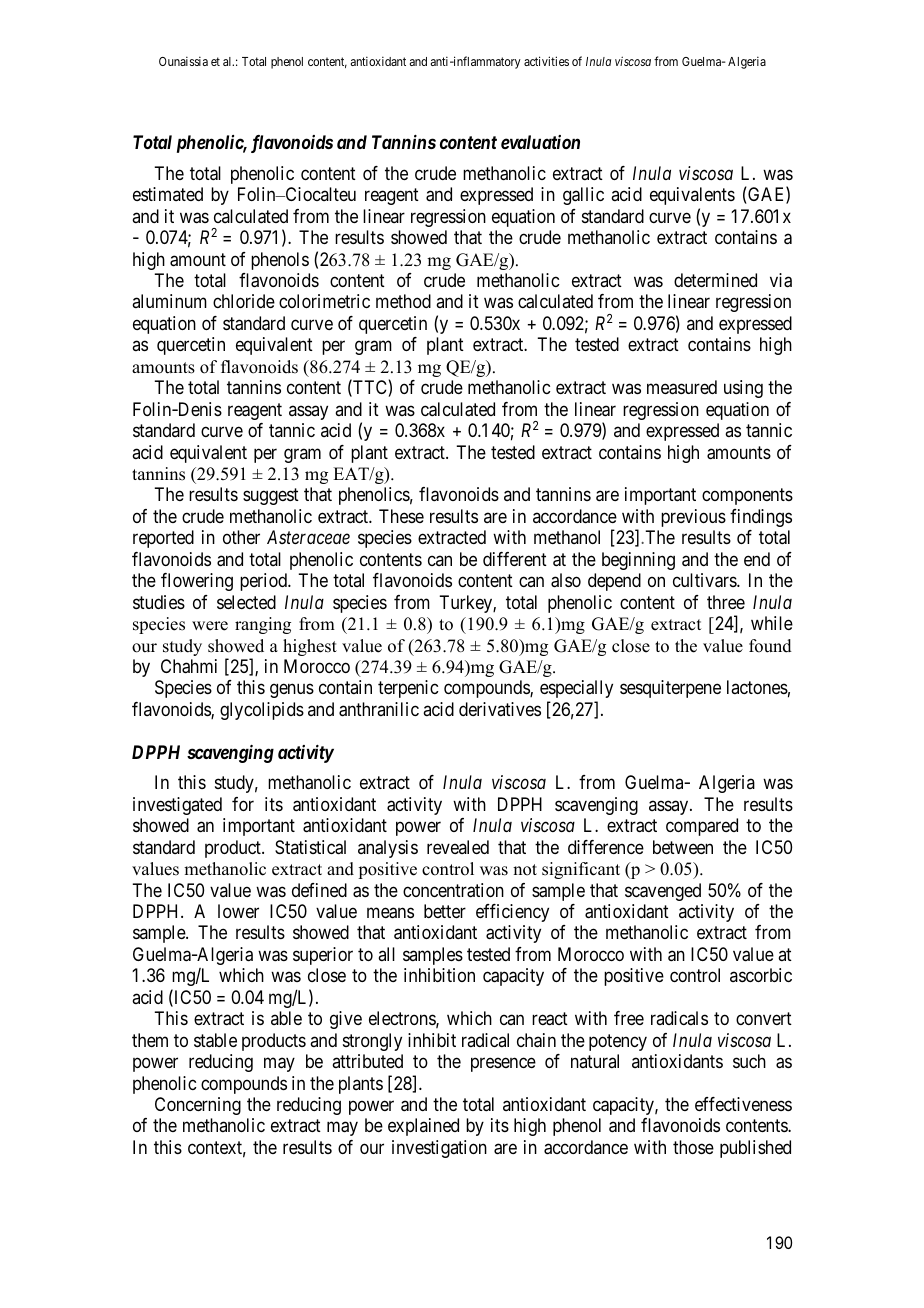  I want to click on compared, so click(702, 827).
